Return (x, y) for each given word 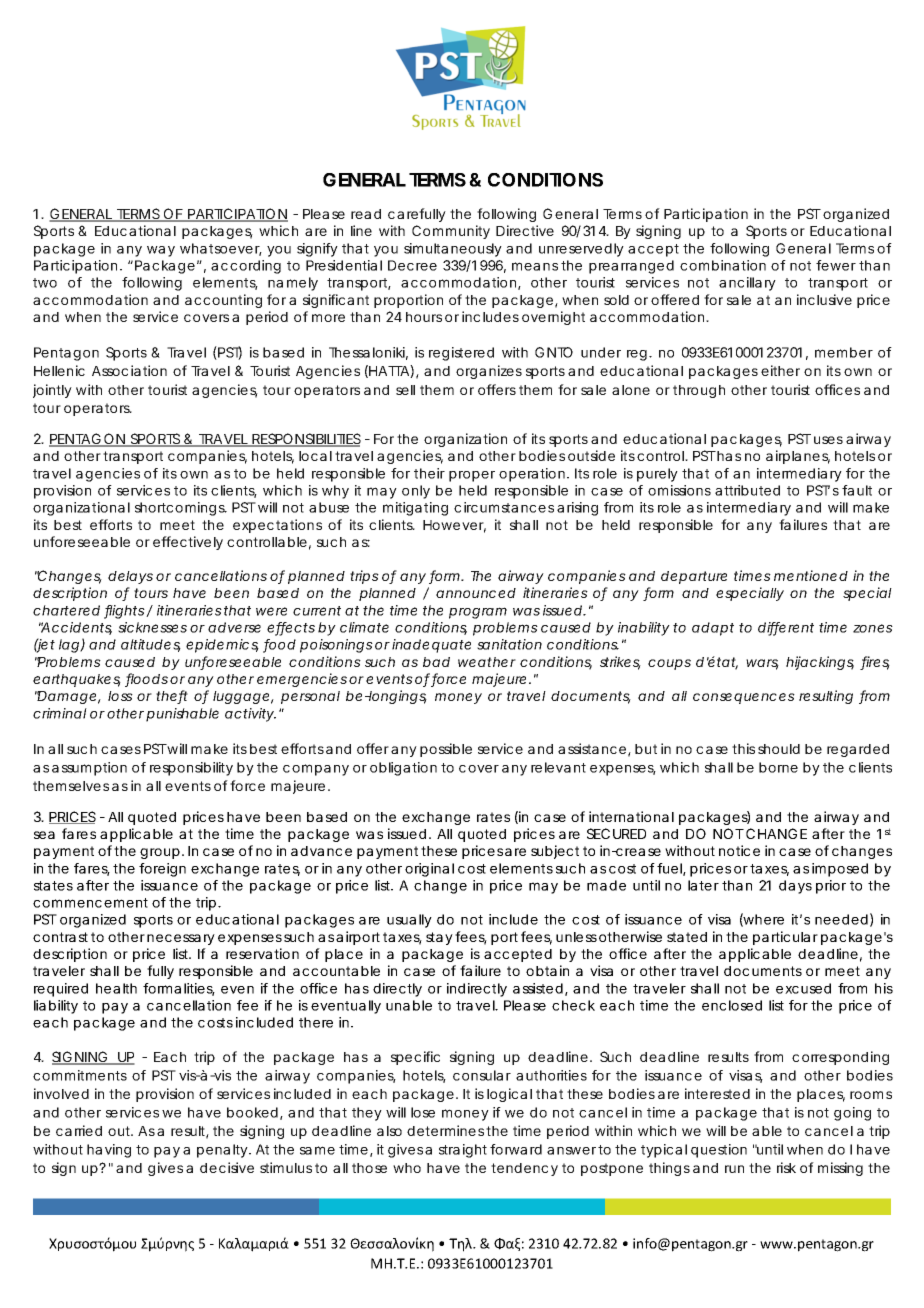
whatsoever (221, 249)
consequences (744, 698)
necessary (181, 939)
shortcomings (181, 509)
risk (786, 1167)
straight (463, 1151)
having (109, 1151)
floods (146, 680)
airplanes (798, 457)
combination (723, 265)
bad (436, 662)
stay (439, 938)
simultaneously (453, 250)
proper (472, 476)
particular (785, 938)
